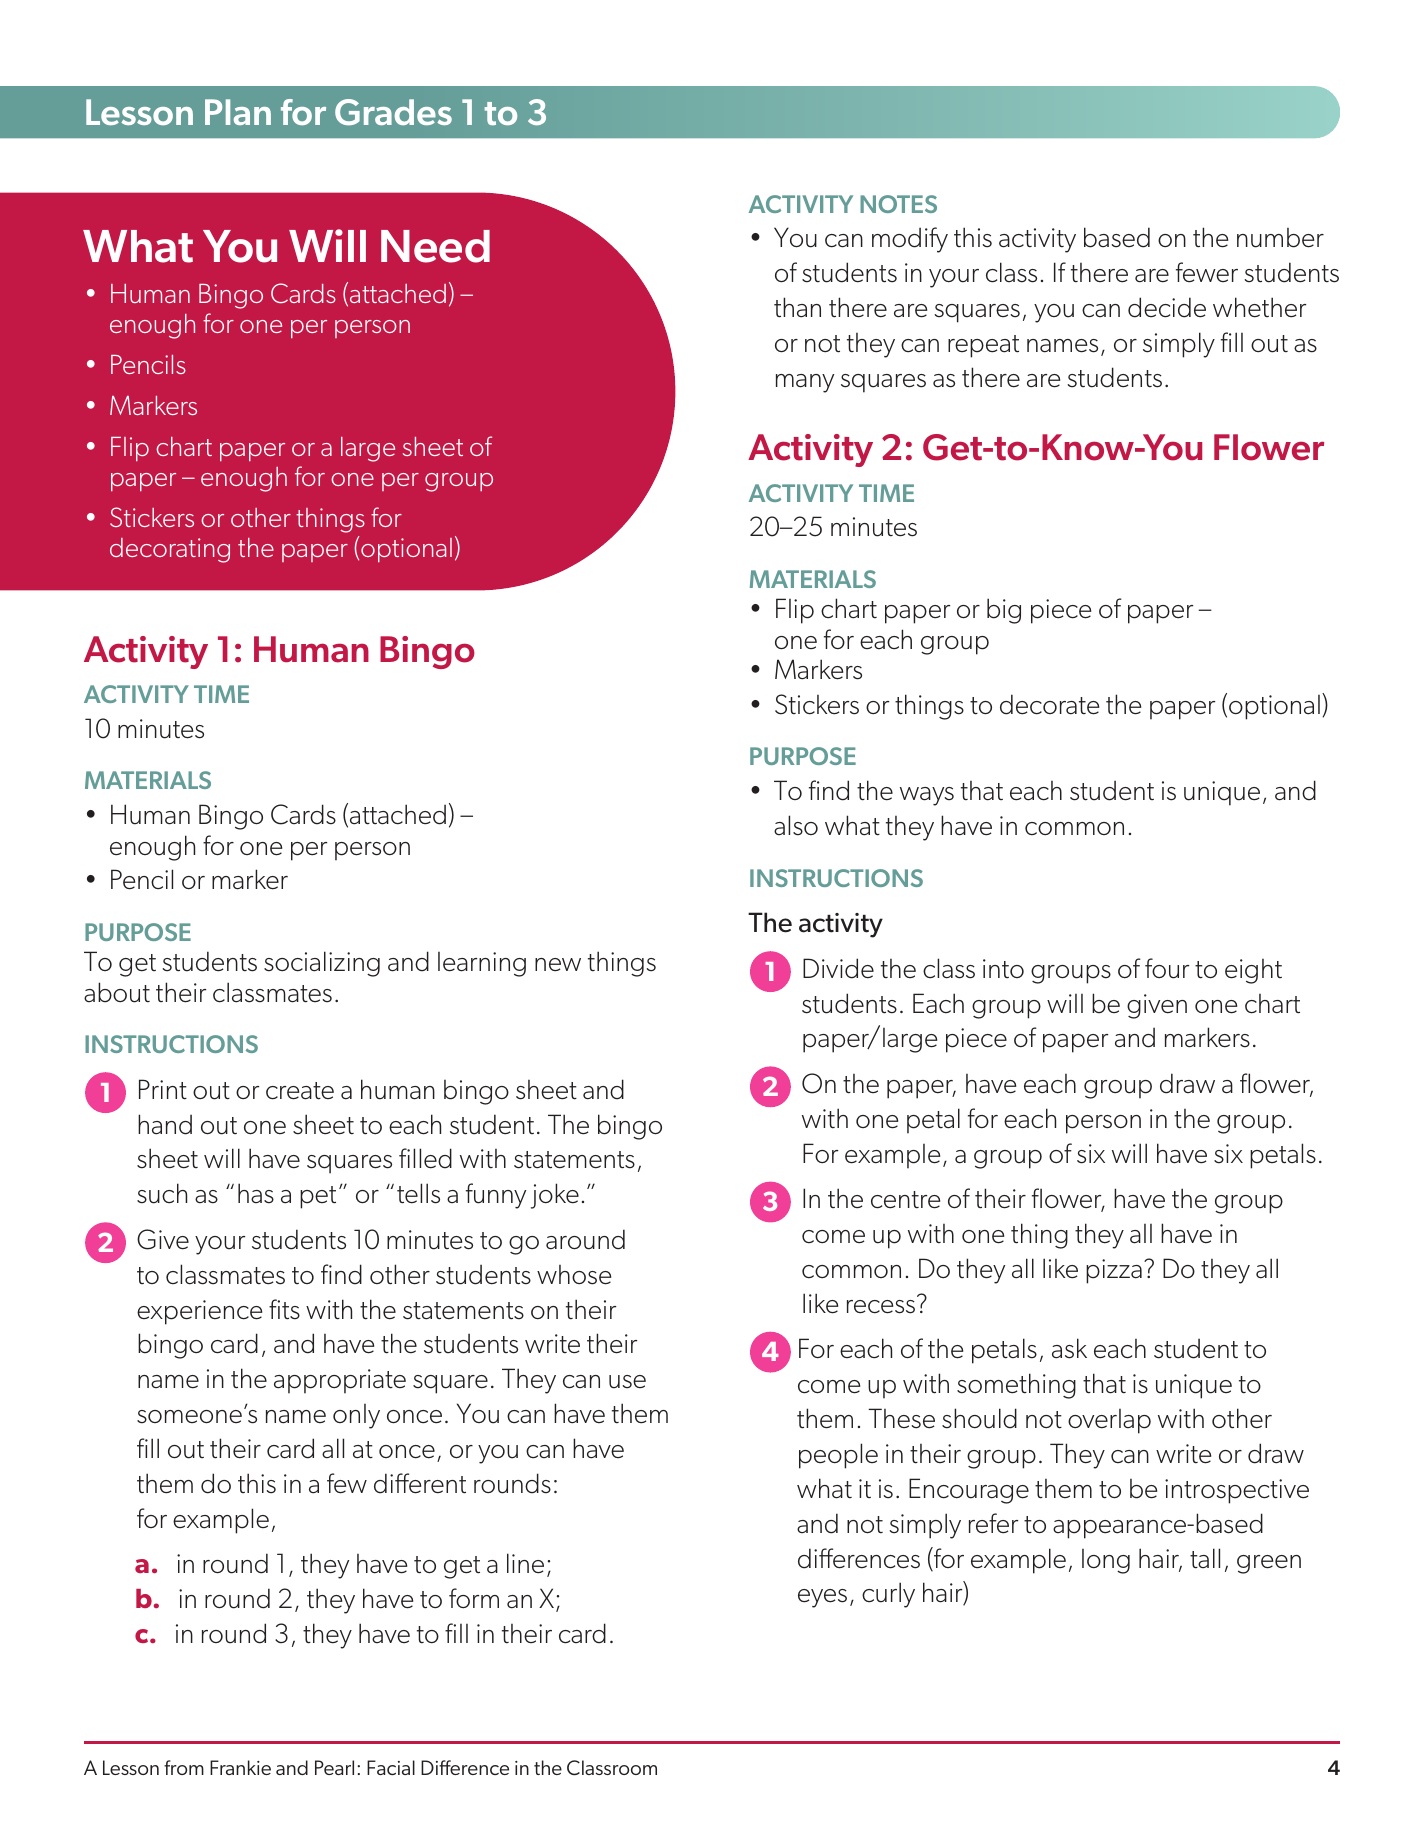 Image resolution: width=1424 pixels, height=1843 pixels. What do you see at coordinates (805, 383) in the screenshot?
I see `many` at bounding box center [805, 383].
